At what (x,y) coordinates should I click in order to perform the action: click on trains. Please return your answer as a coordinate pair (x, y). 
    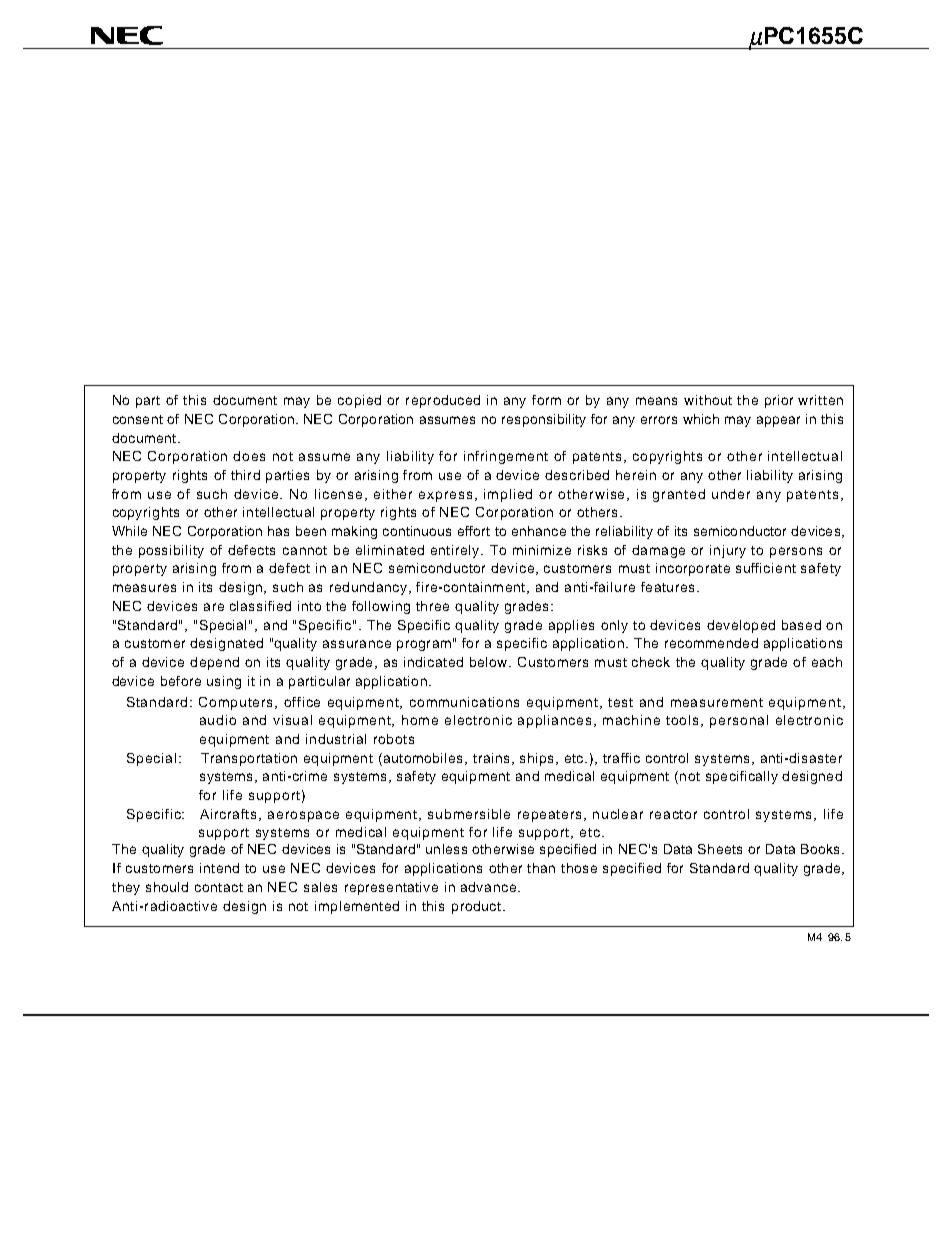
    Looking at the image, I should click on (491, 758).
